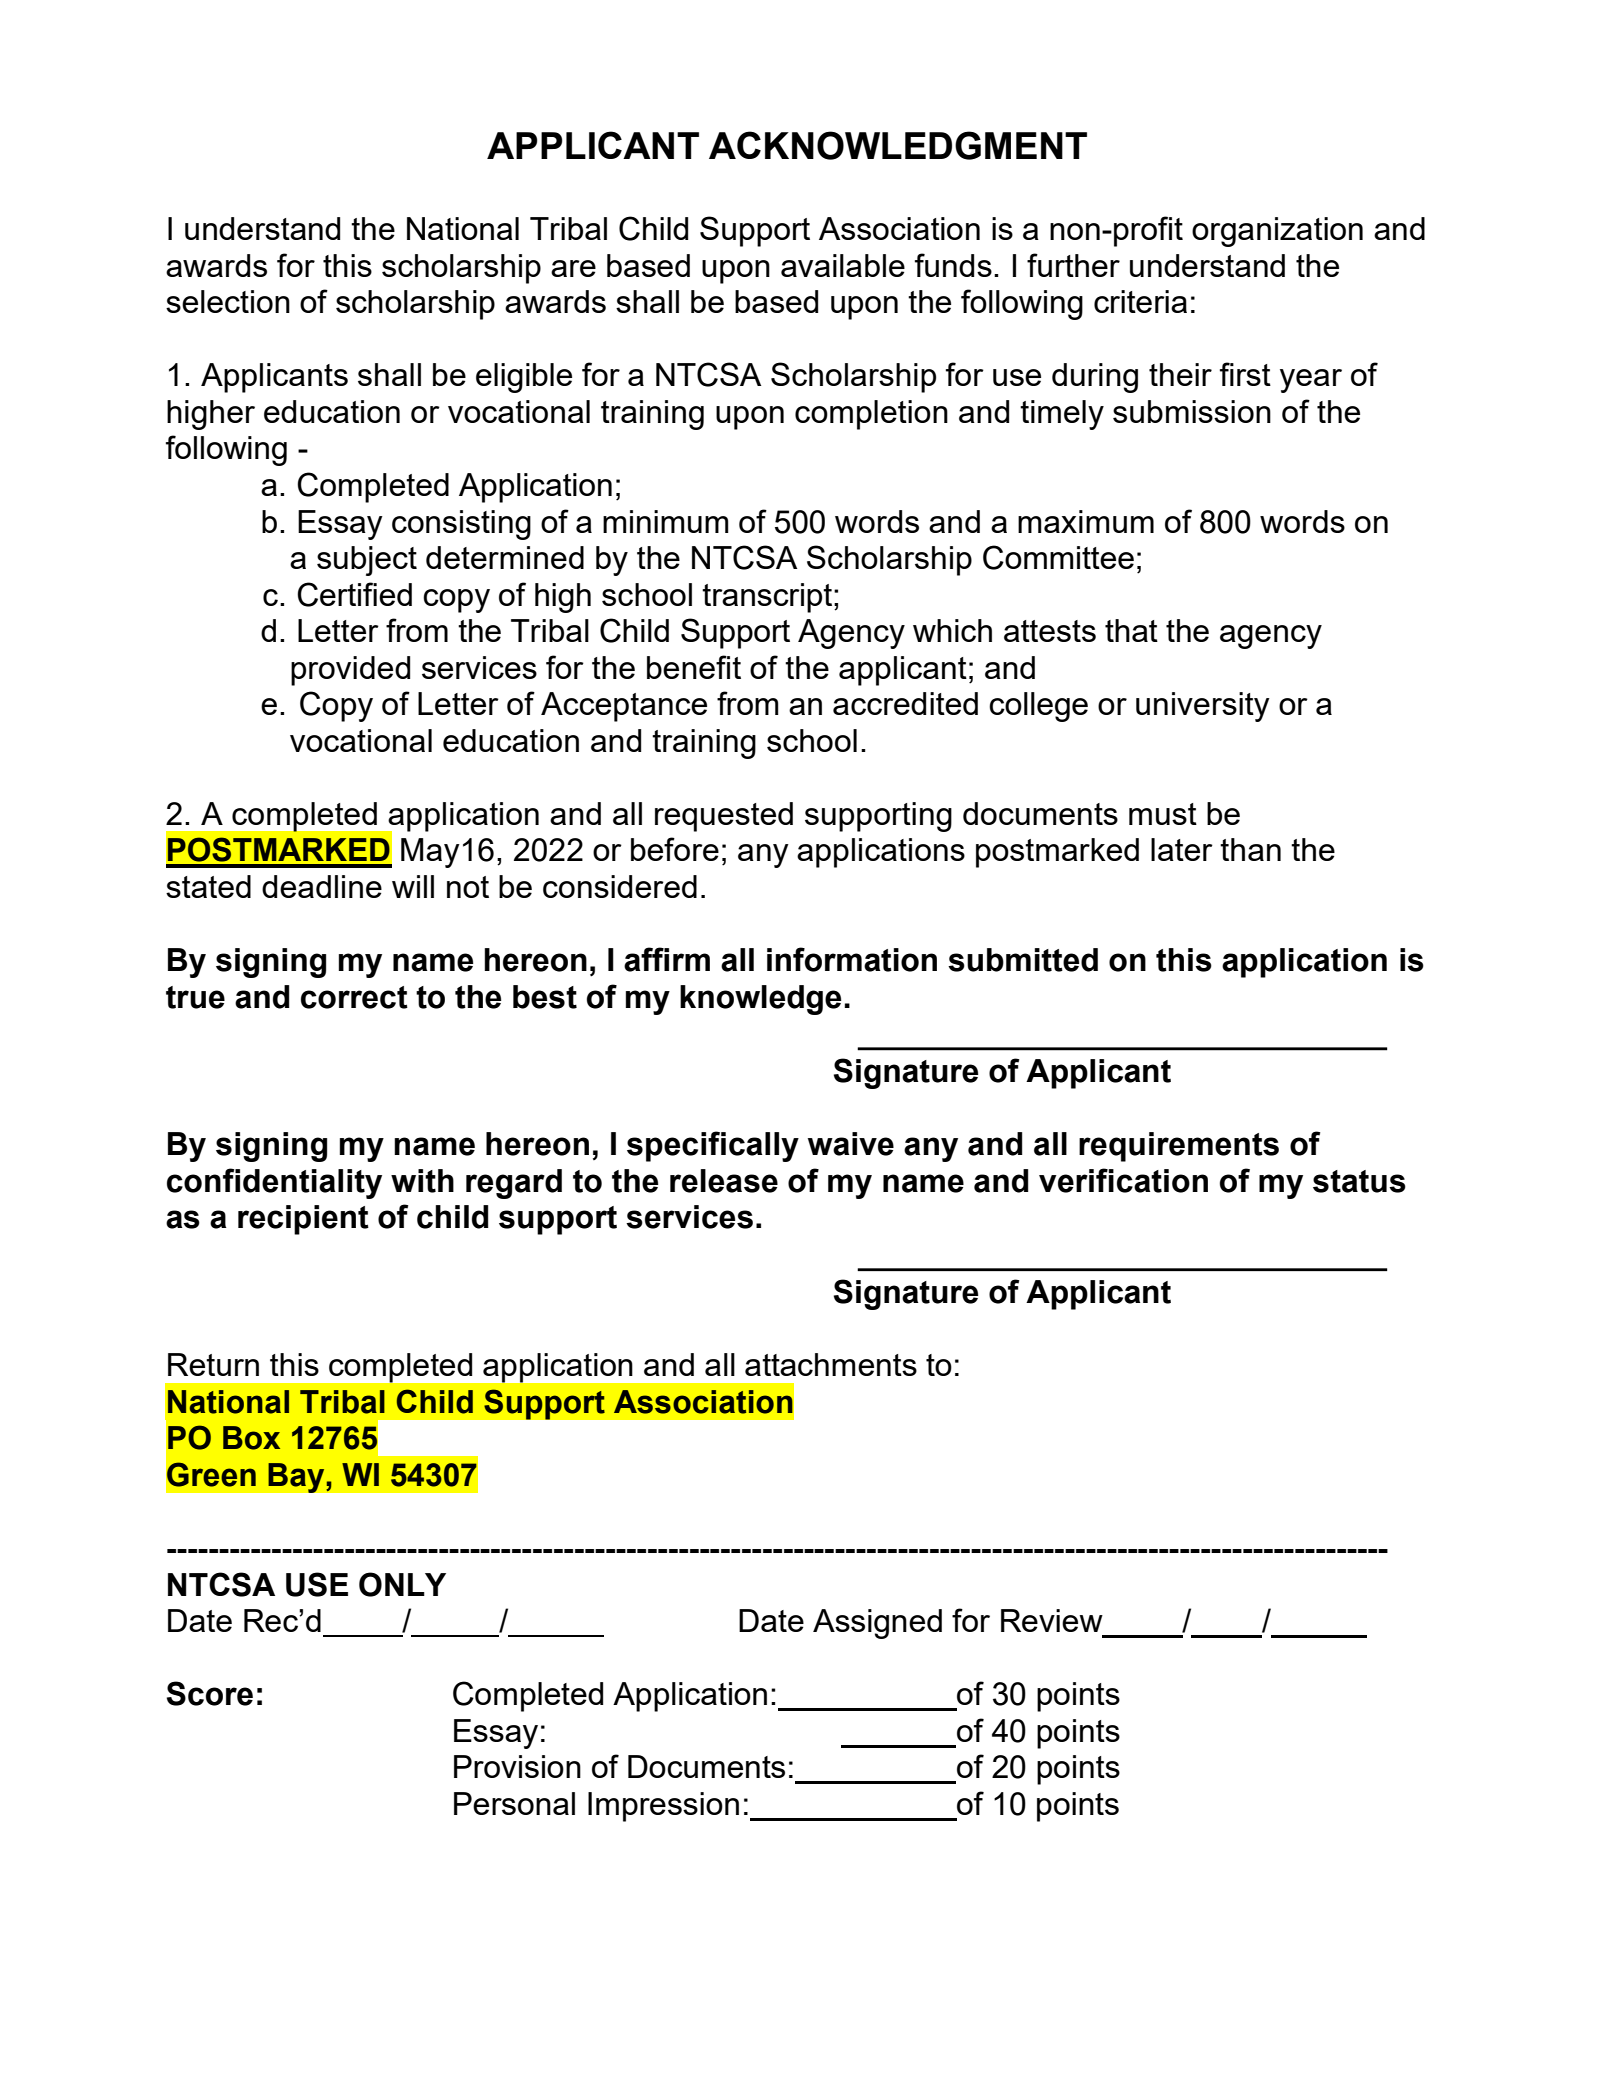 Image resolution: width=1620 pixels, height=2097 pixels. I want to click on knowledge, so click(760, 1000).
